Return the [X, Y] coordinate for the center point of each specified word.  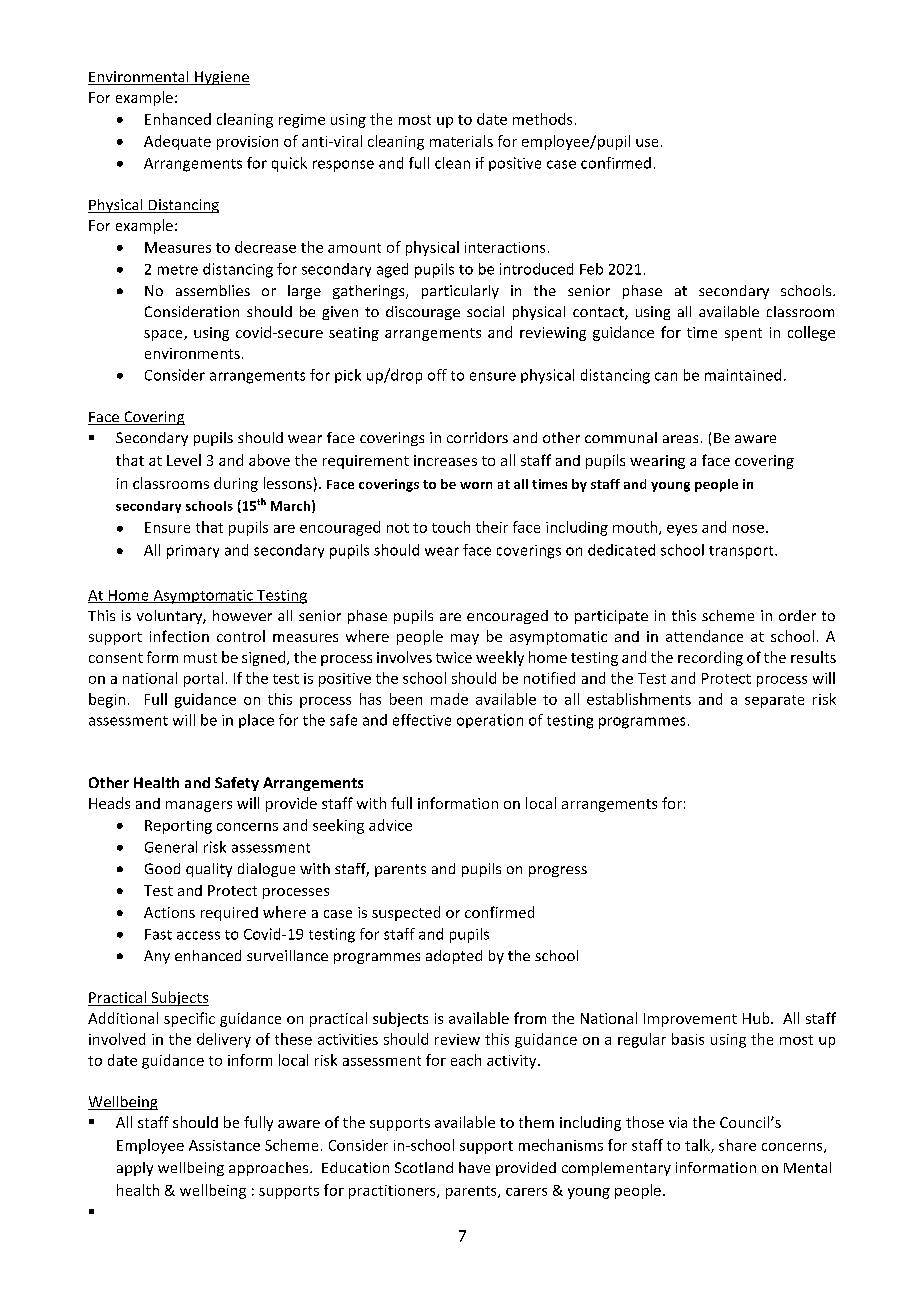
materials [461, 141]
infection [179, 636]
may [465, 639]
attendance [704, 636]
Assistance [224, 1145]
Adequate [177, 142]
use [647, 143]
